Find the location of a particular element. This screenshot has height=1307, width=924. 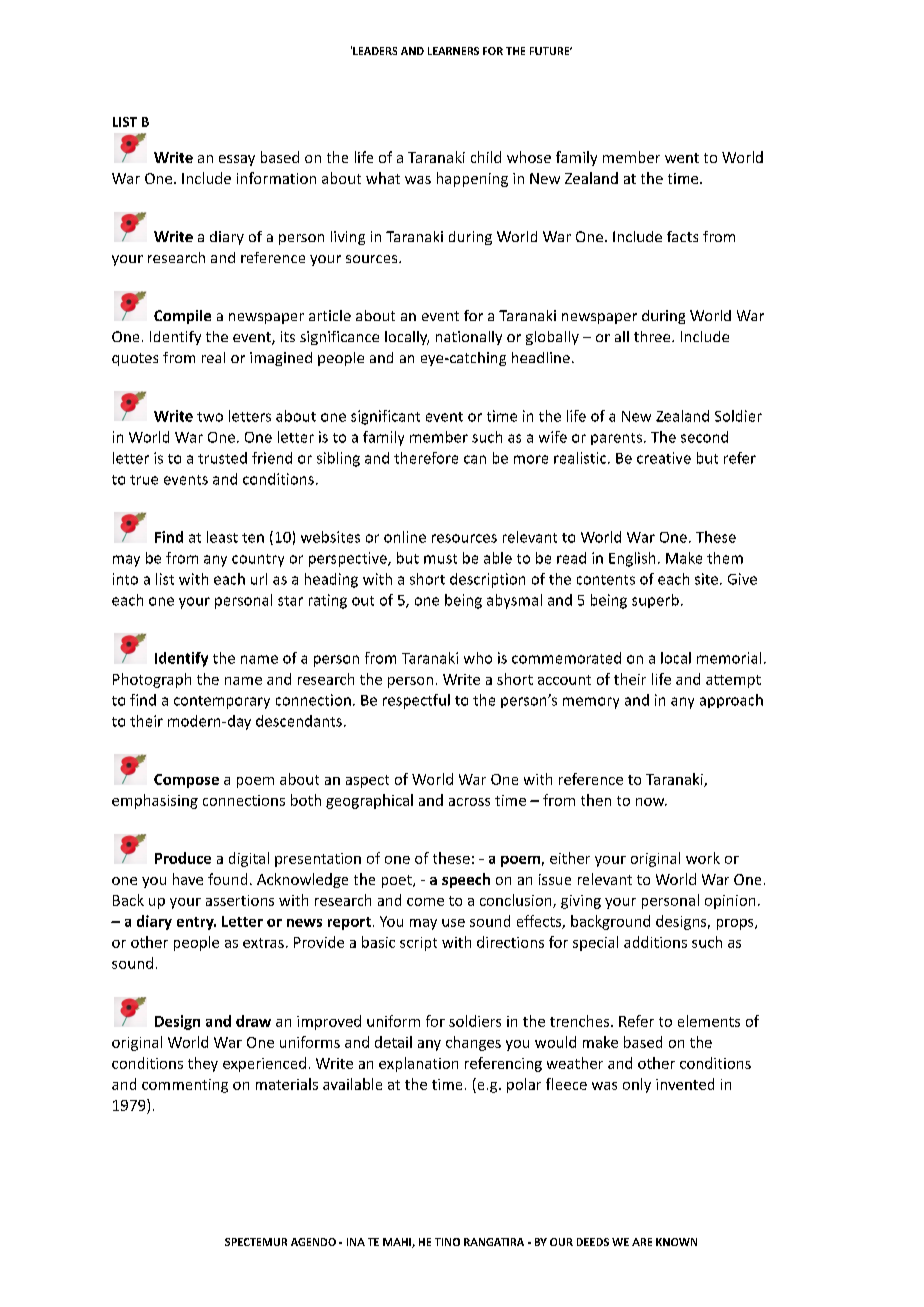

work is located at coordinates (703, 858).
